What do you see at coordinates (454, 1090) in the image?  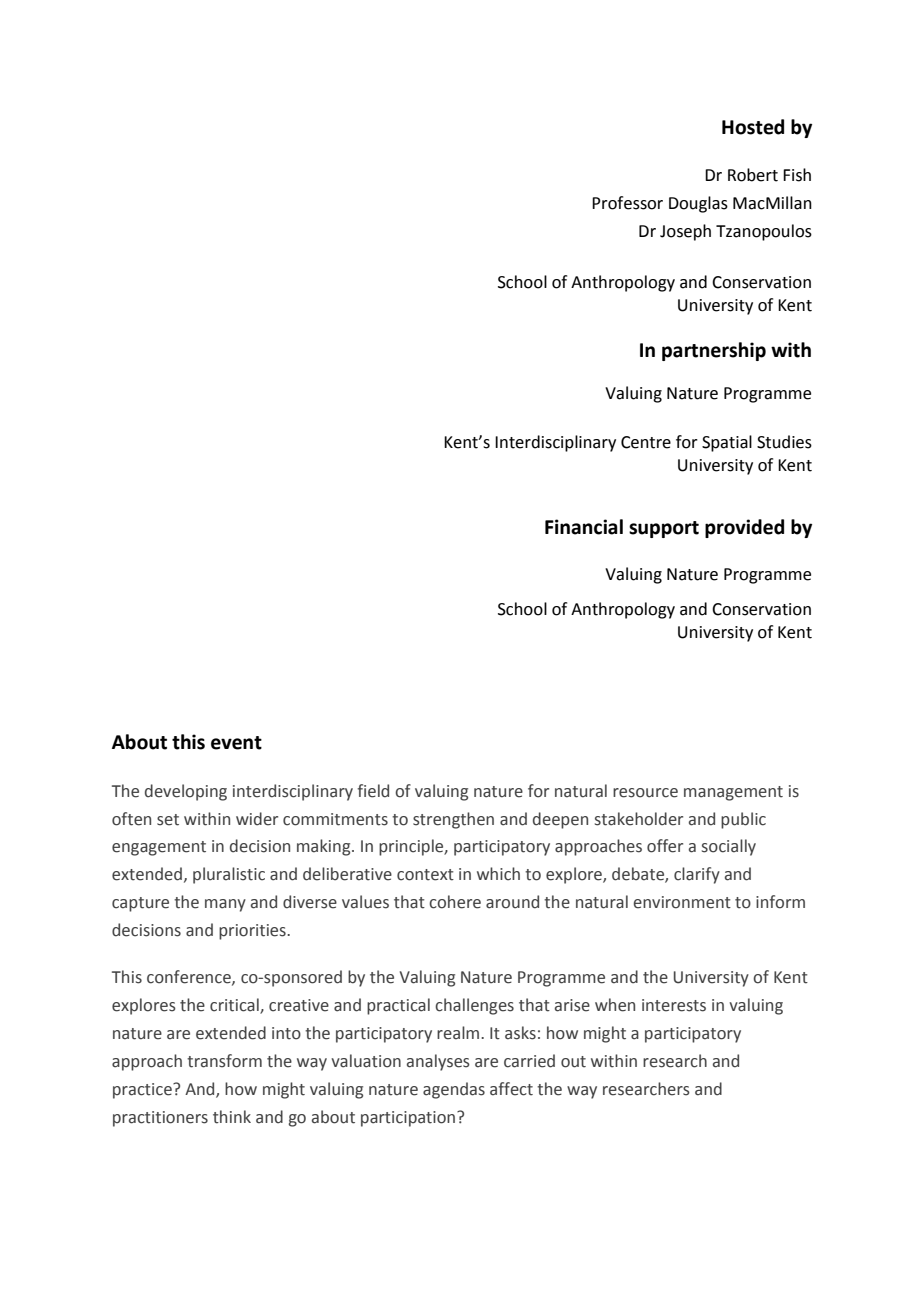 I see `agendas` at bounding box center [454, 1090].
